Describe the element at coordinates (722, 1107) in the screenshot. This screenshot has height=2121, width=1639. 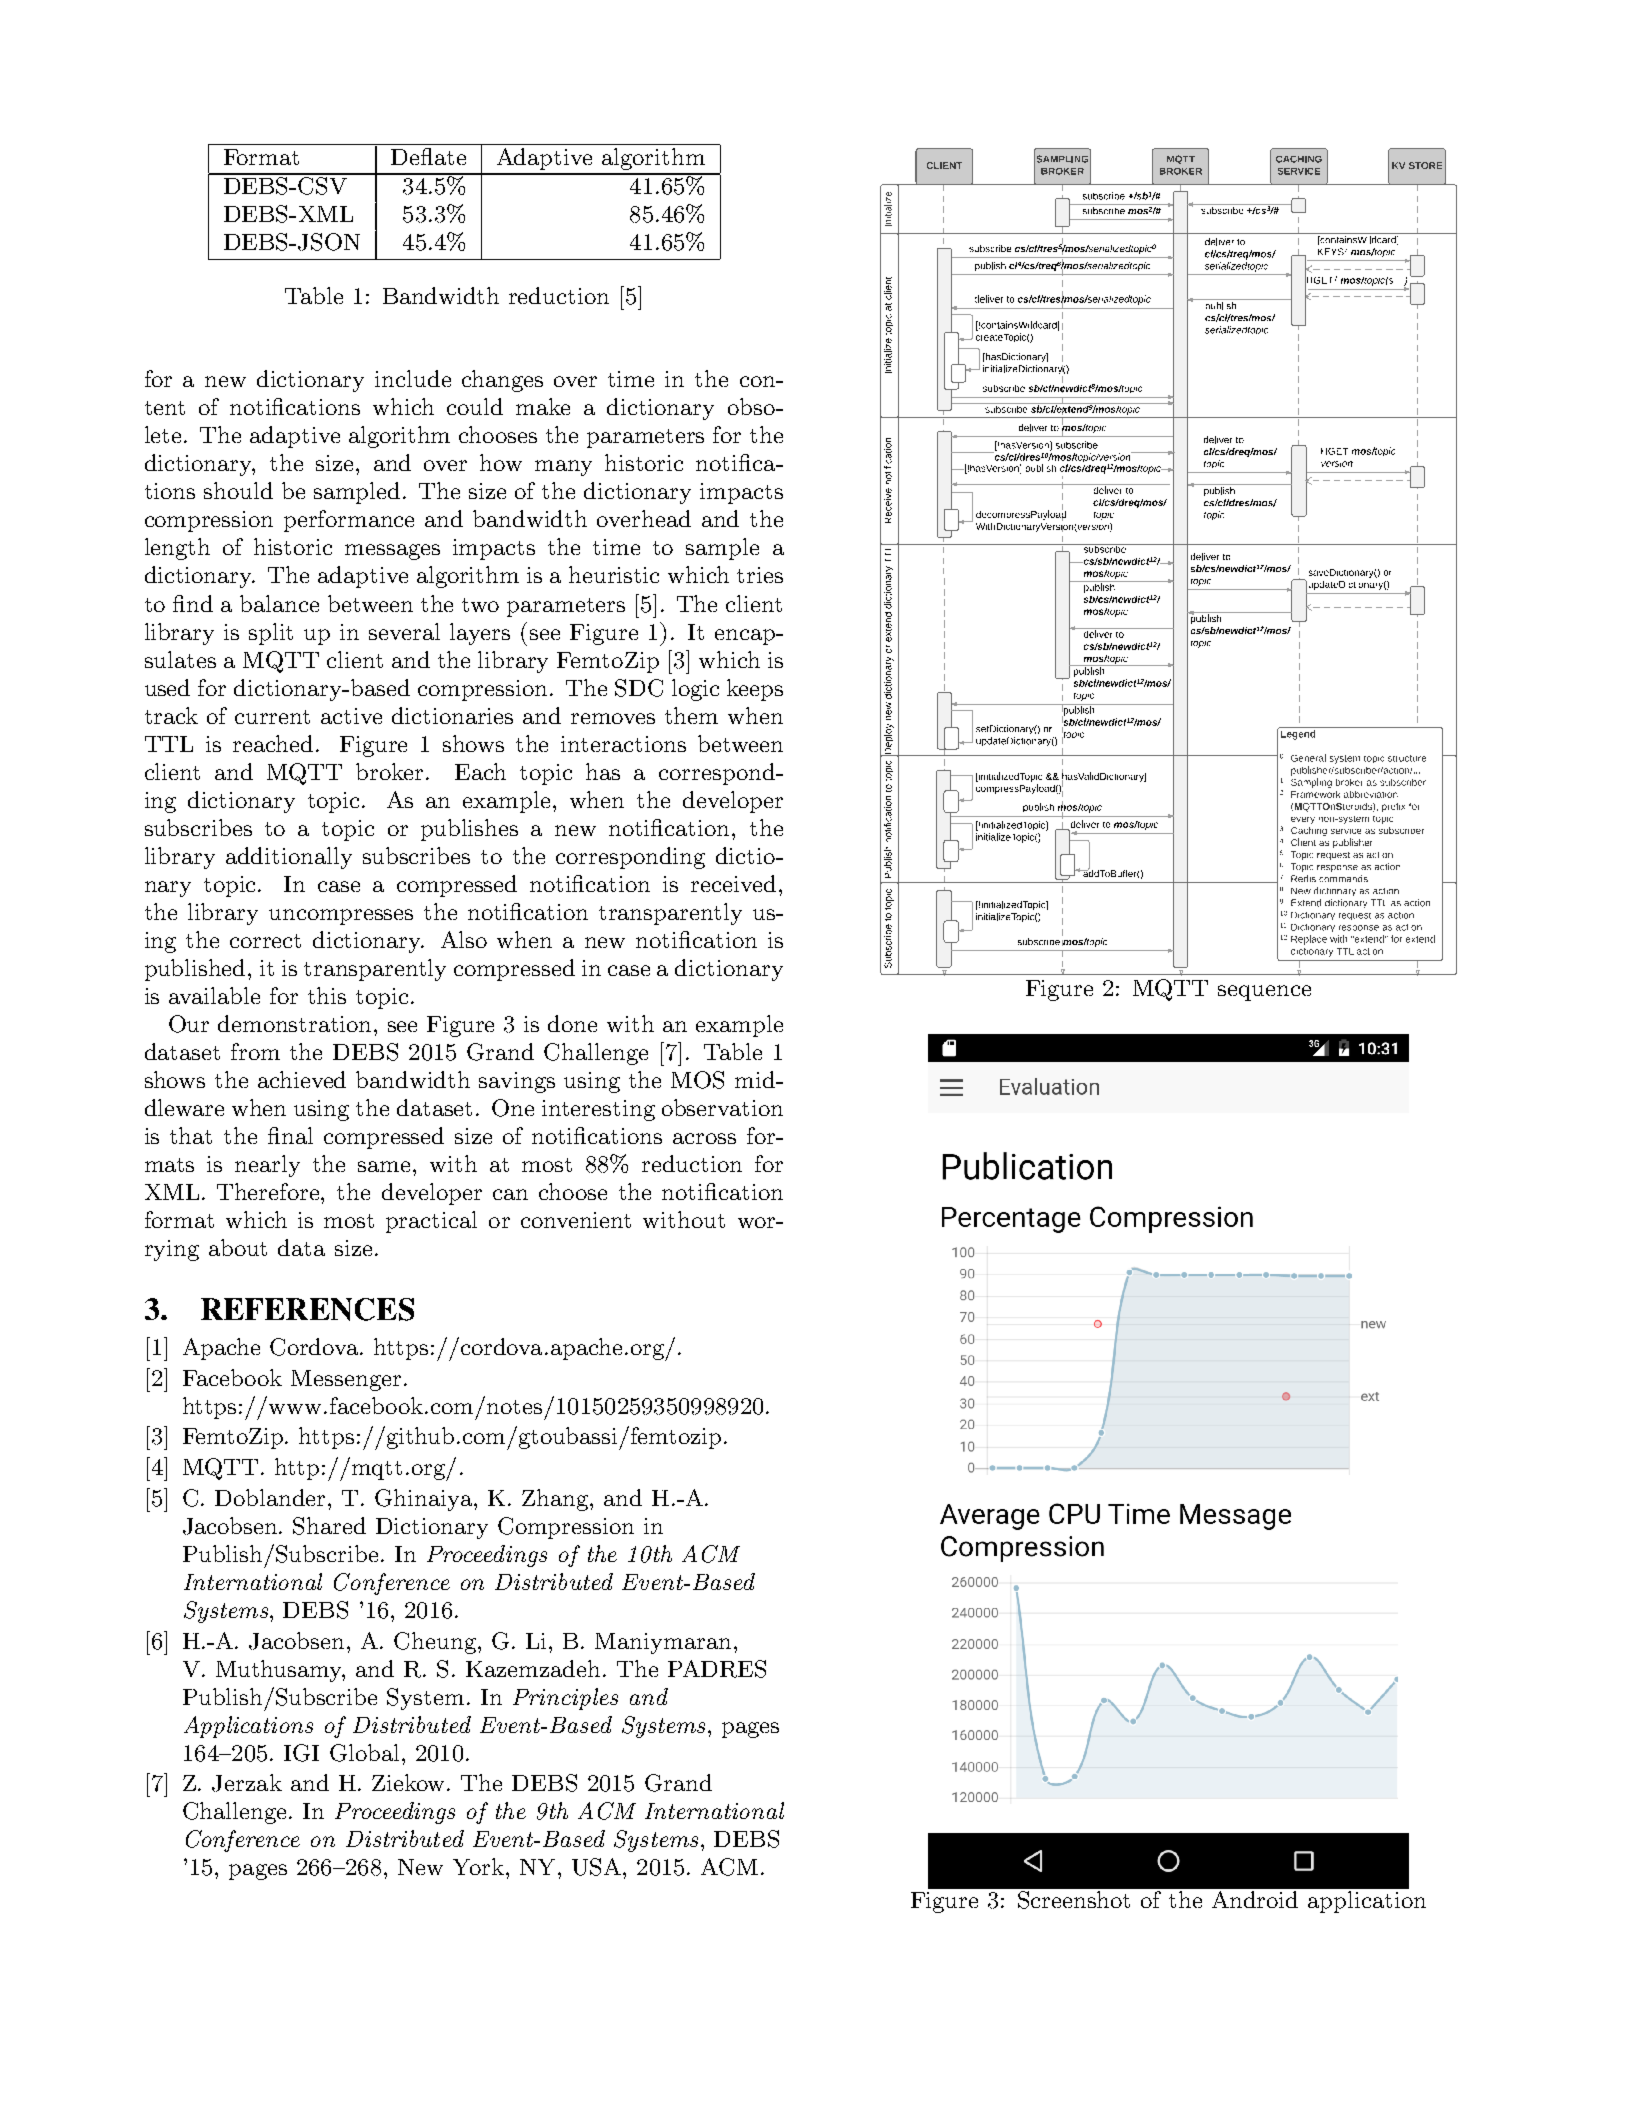
I see `observation` at that location.
